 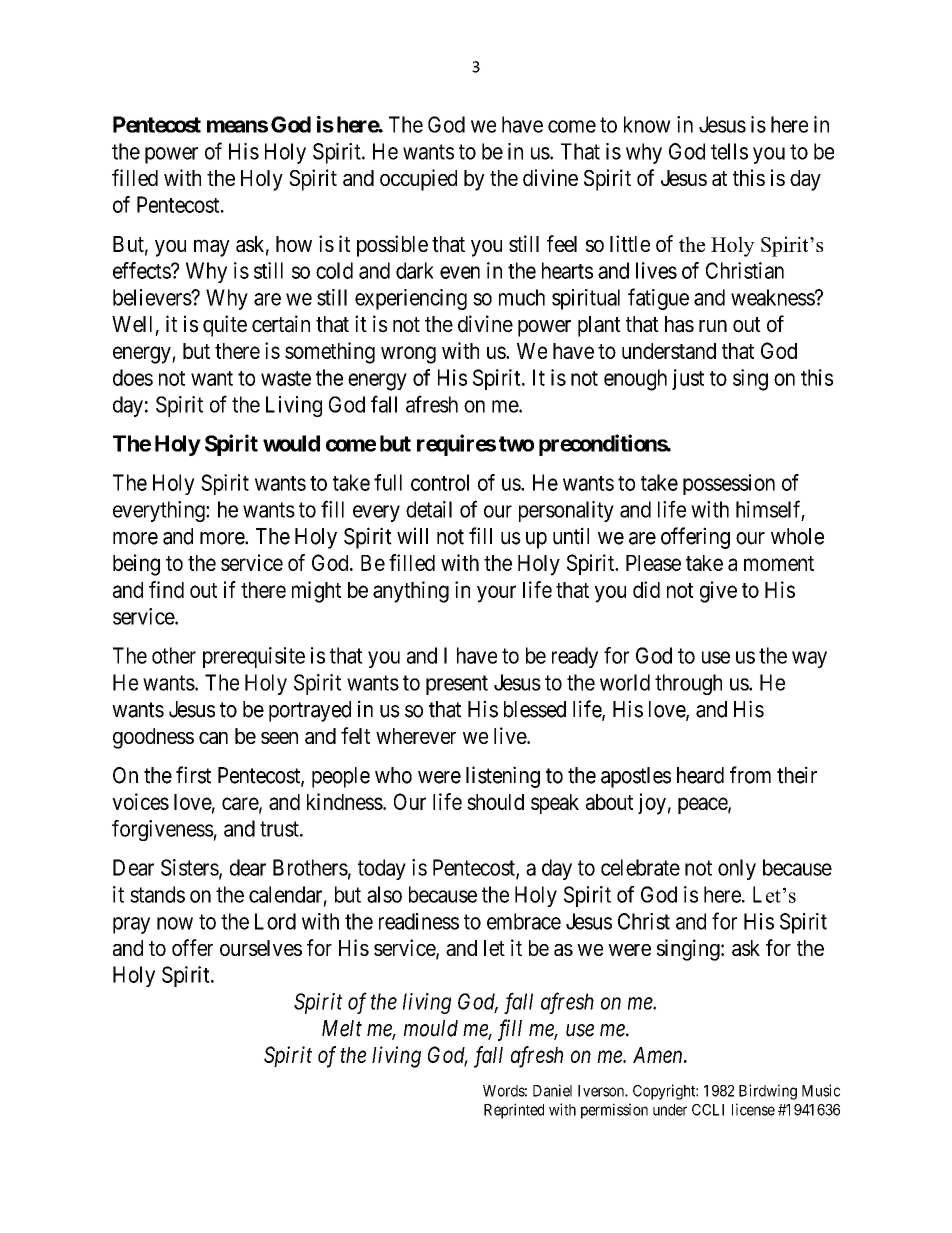 I want to click on find, so click(x=166, y=589).
